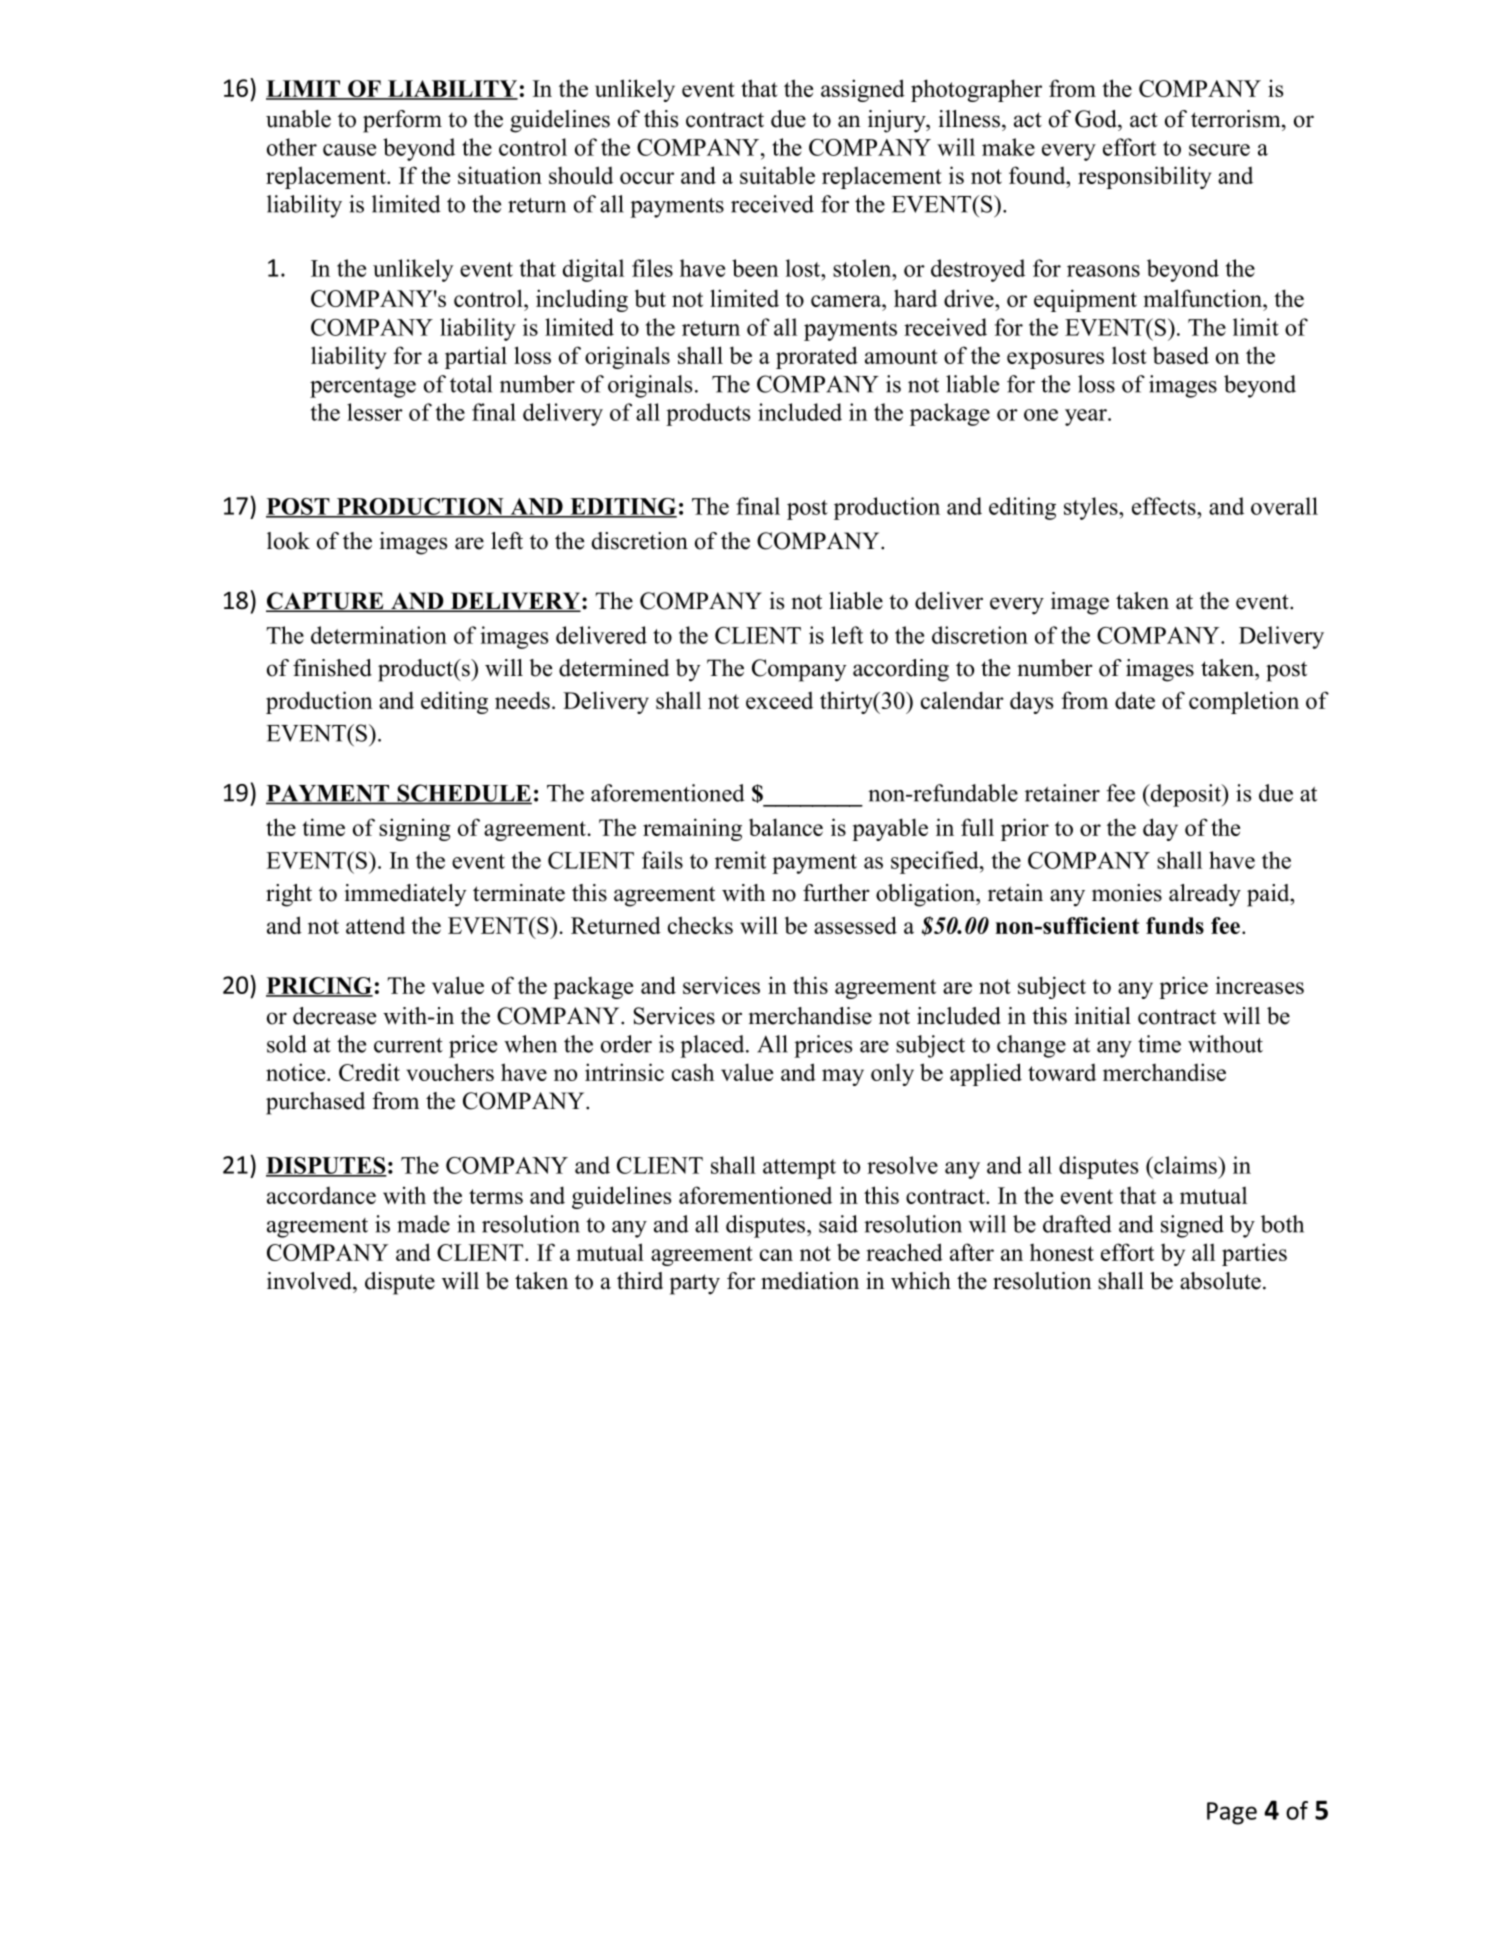 The height and width of the image is (1949, 1506). I want to click on attend, so click(375, 925).
